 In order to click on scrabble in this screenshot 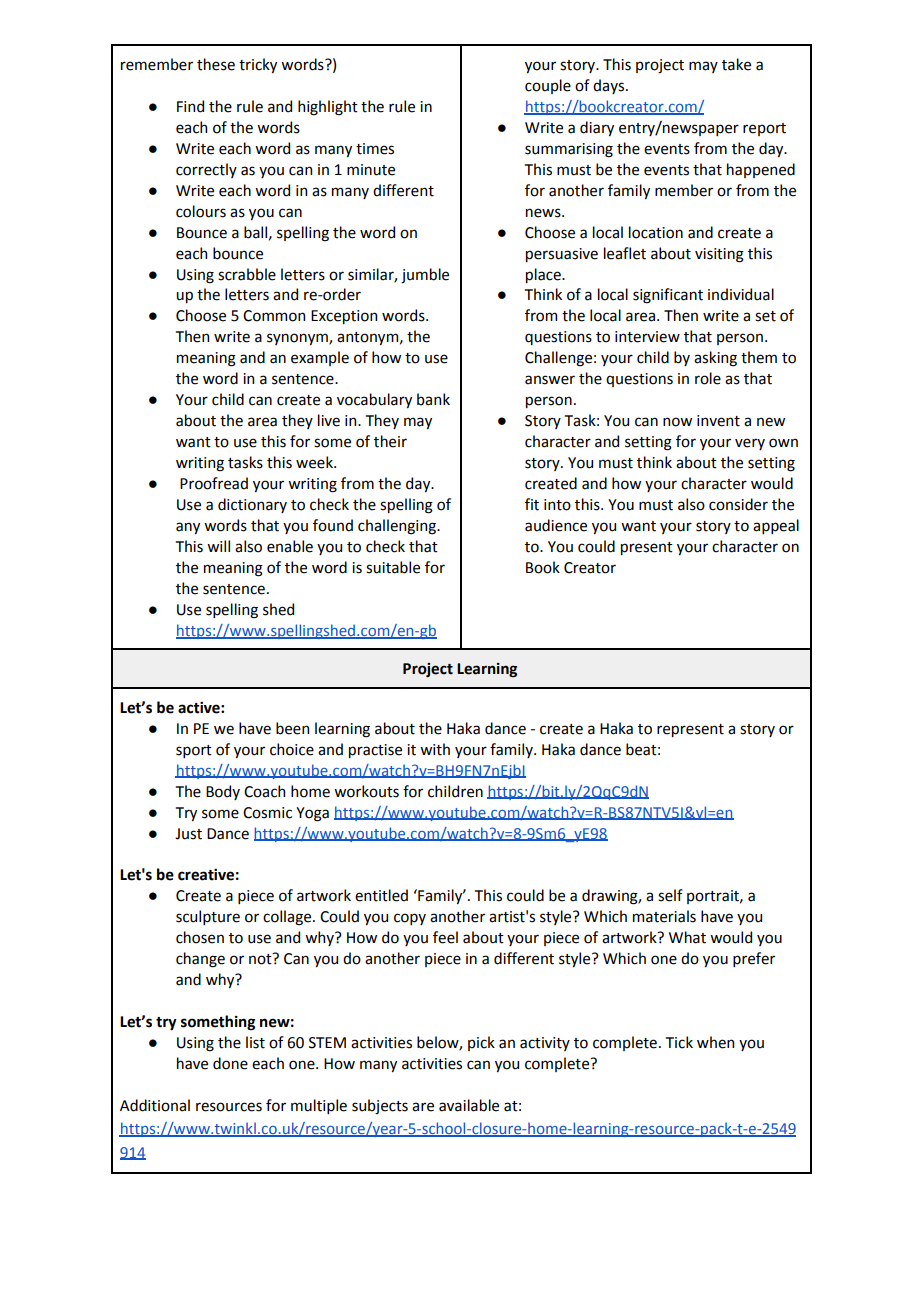, I will do `click(247, 274)`.
